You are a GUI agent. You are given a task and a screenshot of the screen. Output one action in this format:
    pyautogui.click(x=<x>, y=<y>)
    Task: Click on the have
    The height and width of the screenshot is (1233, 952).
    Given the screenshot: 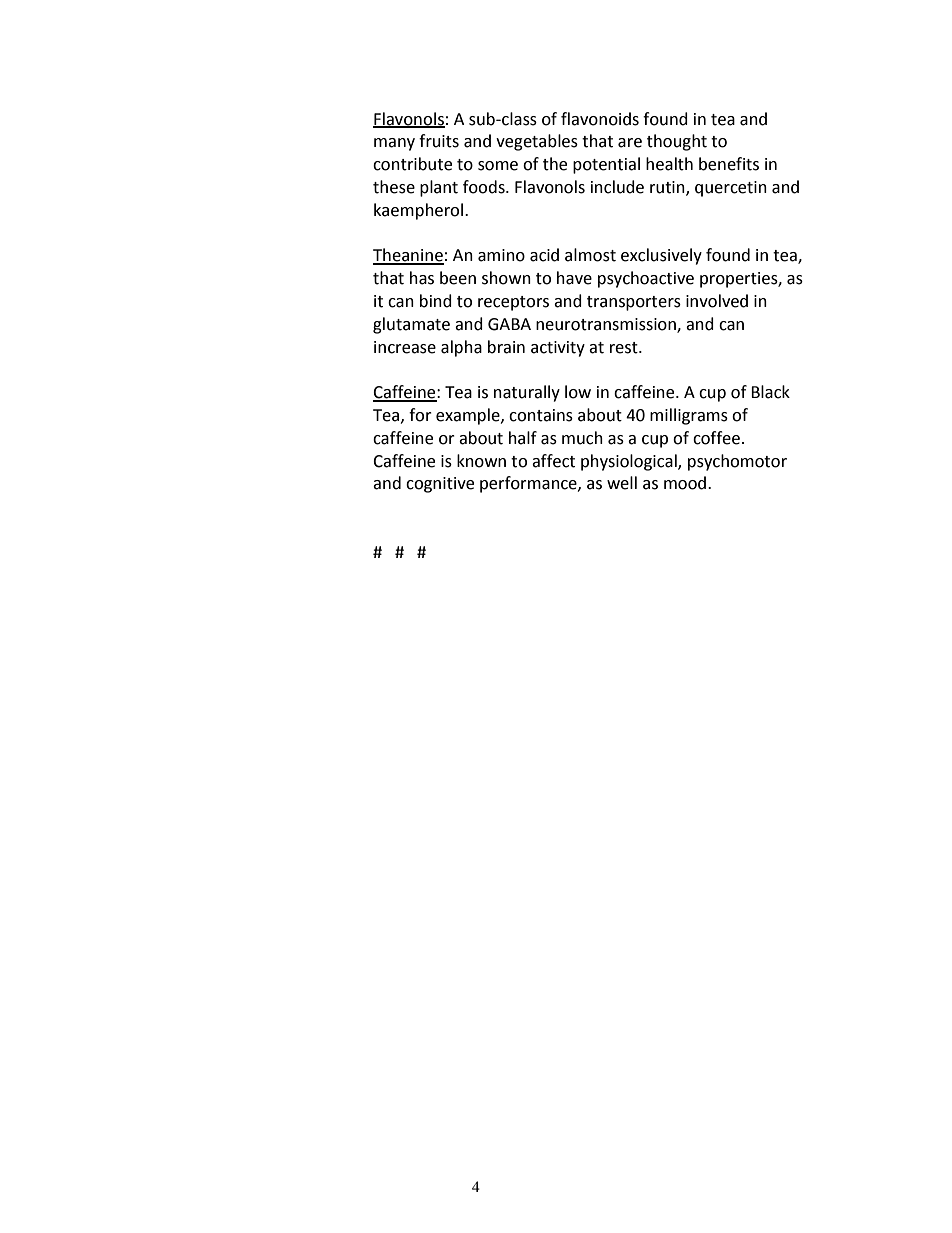 What is the action you would take?
    pyautogui.click(x=574, y=278)
